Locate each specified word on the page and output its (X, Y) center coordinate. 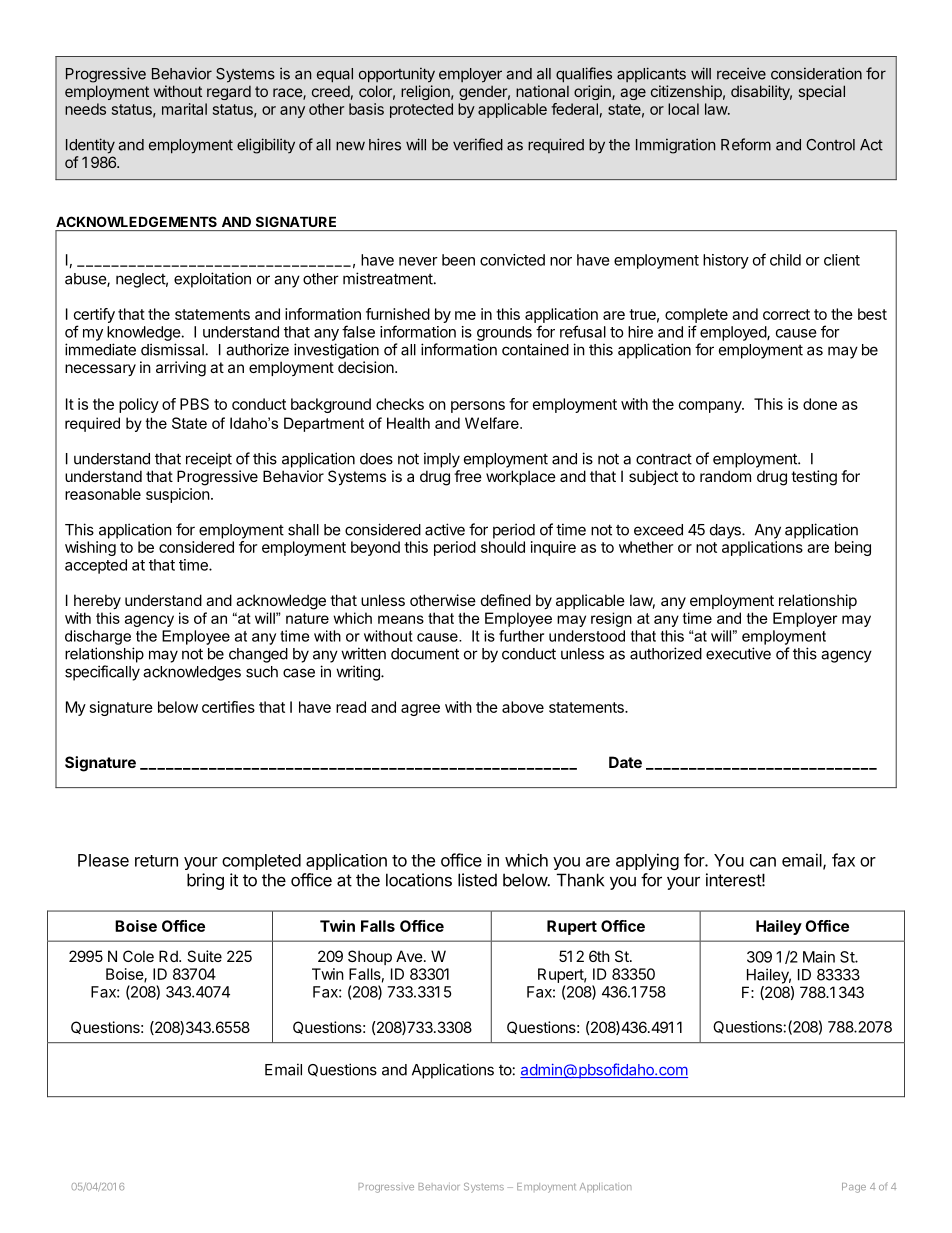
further (521, 636)
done (820, 404)
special (822, 92)
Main (819, 957)
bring (205, 881)
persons (478, 407)
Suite (204, 956)
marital (184, 109)
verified (478, 144)
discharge (98, 637)
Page (854, 1188)
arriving (181, 369)
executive (738, 653)
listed (477, 880)
